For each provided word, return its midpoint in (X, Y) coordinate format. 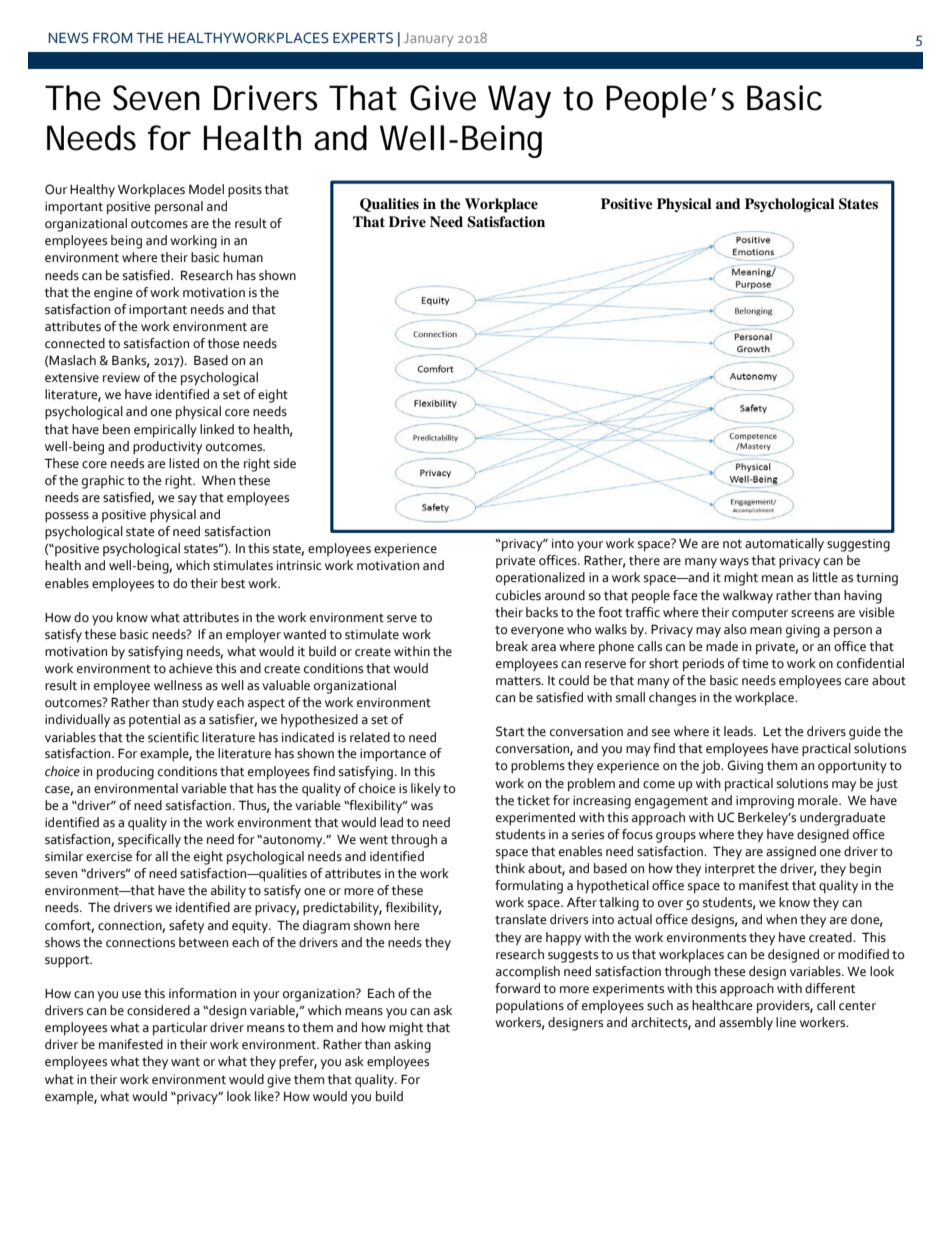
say (187, 500)
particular (180, 1029)
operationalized (540, 579)
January (428, 40)
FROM (112, 37)
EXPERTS (363, 38)
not (732, 544)
